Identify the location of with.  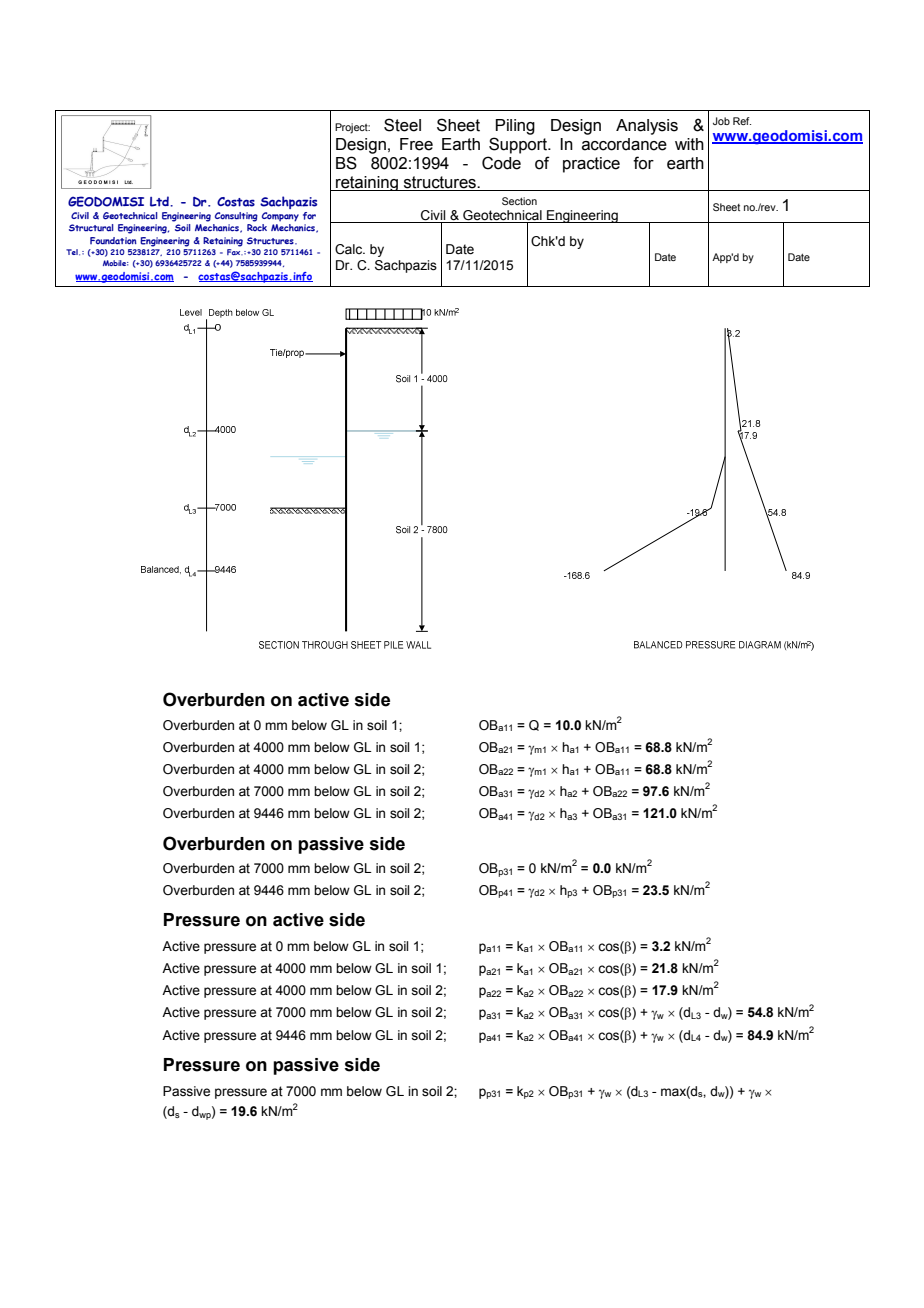
(689, 144).
